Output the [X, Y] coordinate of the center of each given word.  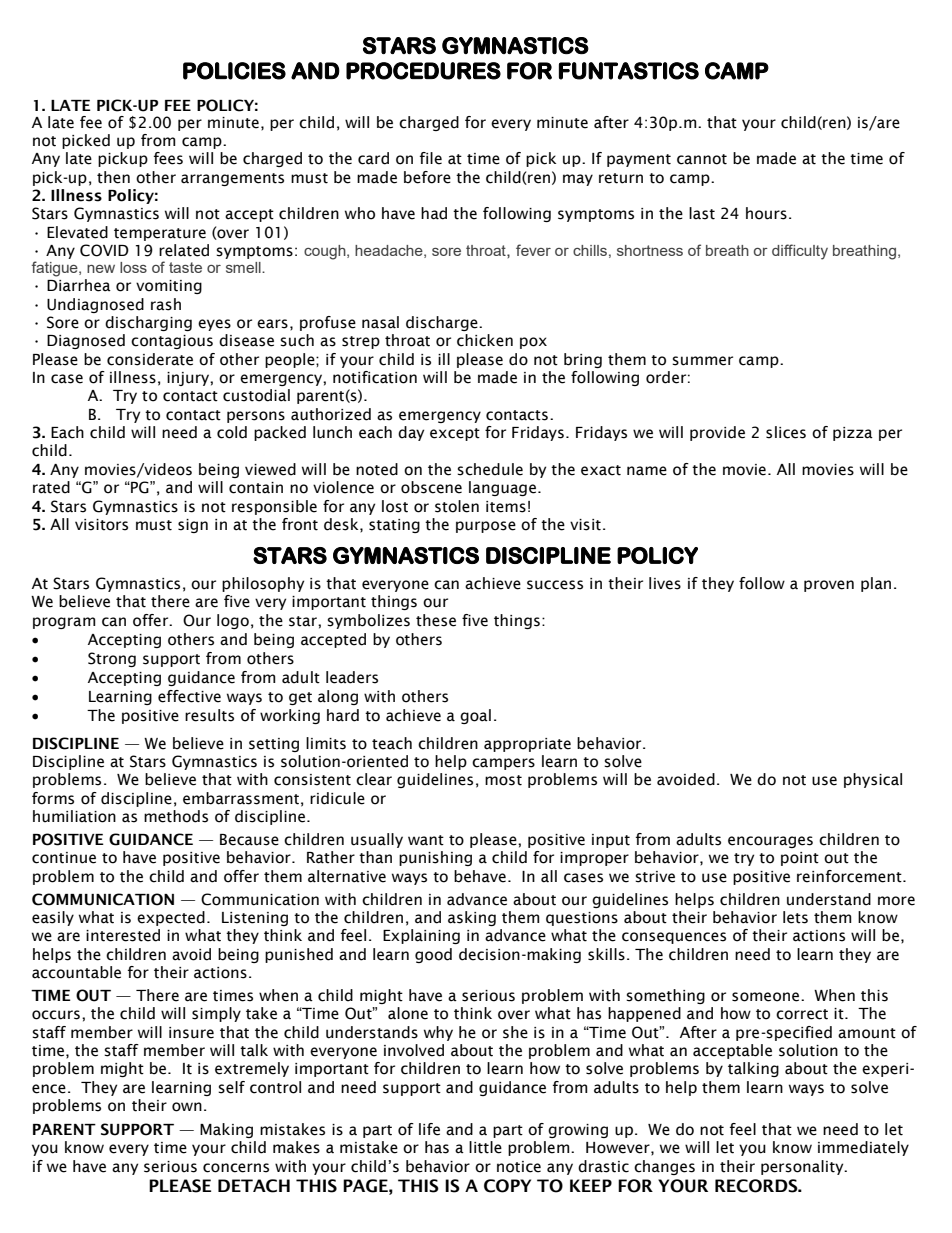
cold [232, 432]
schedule [490, 469]
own [187, 1107]
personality [803, 1167]
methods [176, 816]
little [485, 1147]
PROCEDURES [423, 71]
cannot [702, 159]
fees [168, 158]
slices [786, 432]
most [503, 780]
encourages [770, 842]
